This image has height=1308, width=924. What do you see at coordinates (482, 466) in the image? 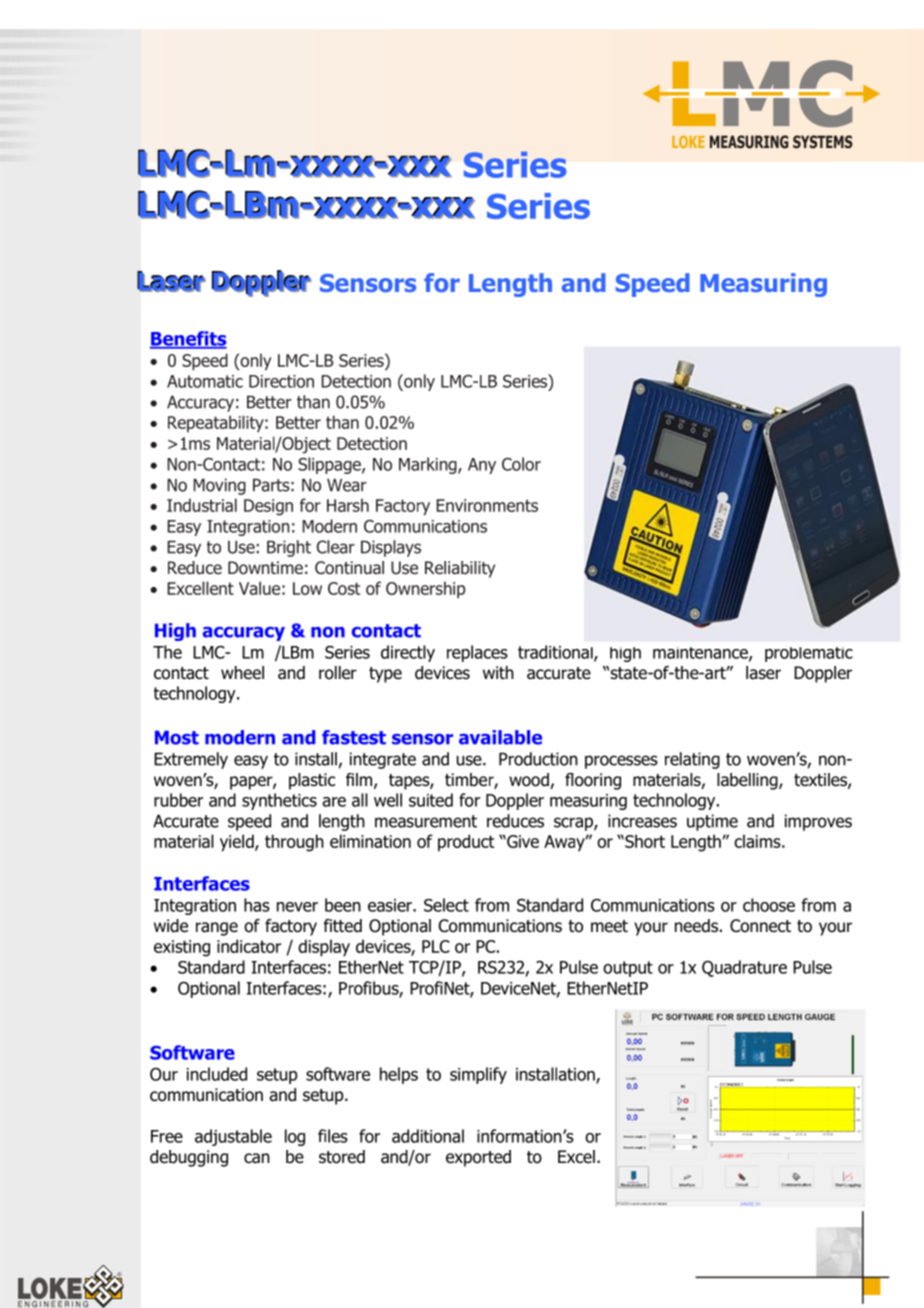
I see `Any` at bounding box center [482, 466].
